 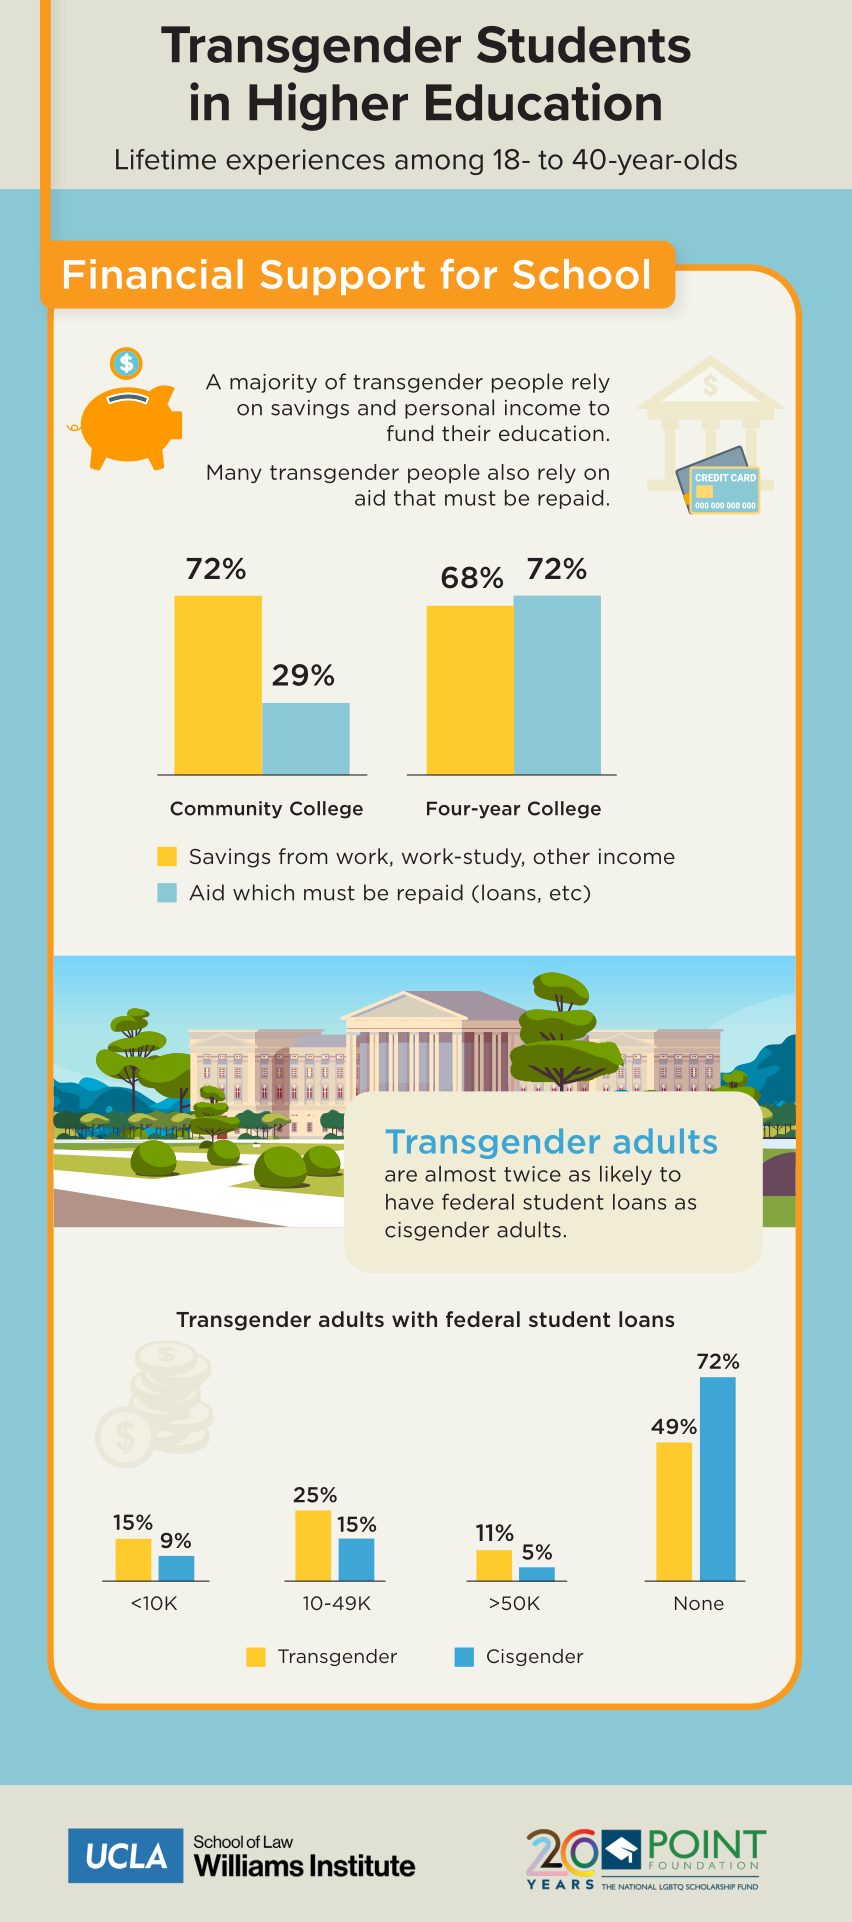 What do you see at coordinates (581, 274) in the page?
I see `School` at bounding box center [581, 274].
